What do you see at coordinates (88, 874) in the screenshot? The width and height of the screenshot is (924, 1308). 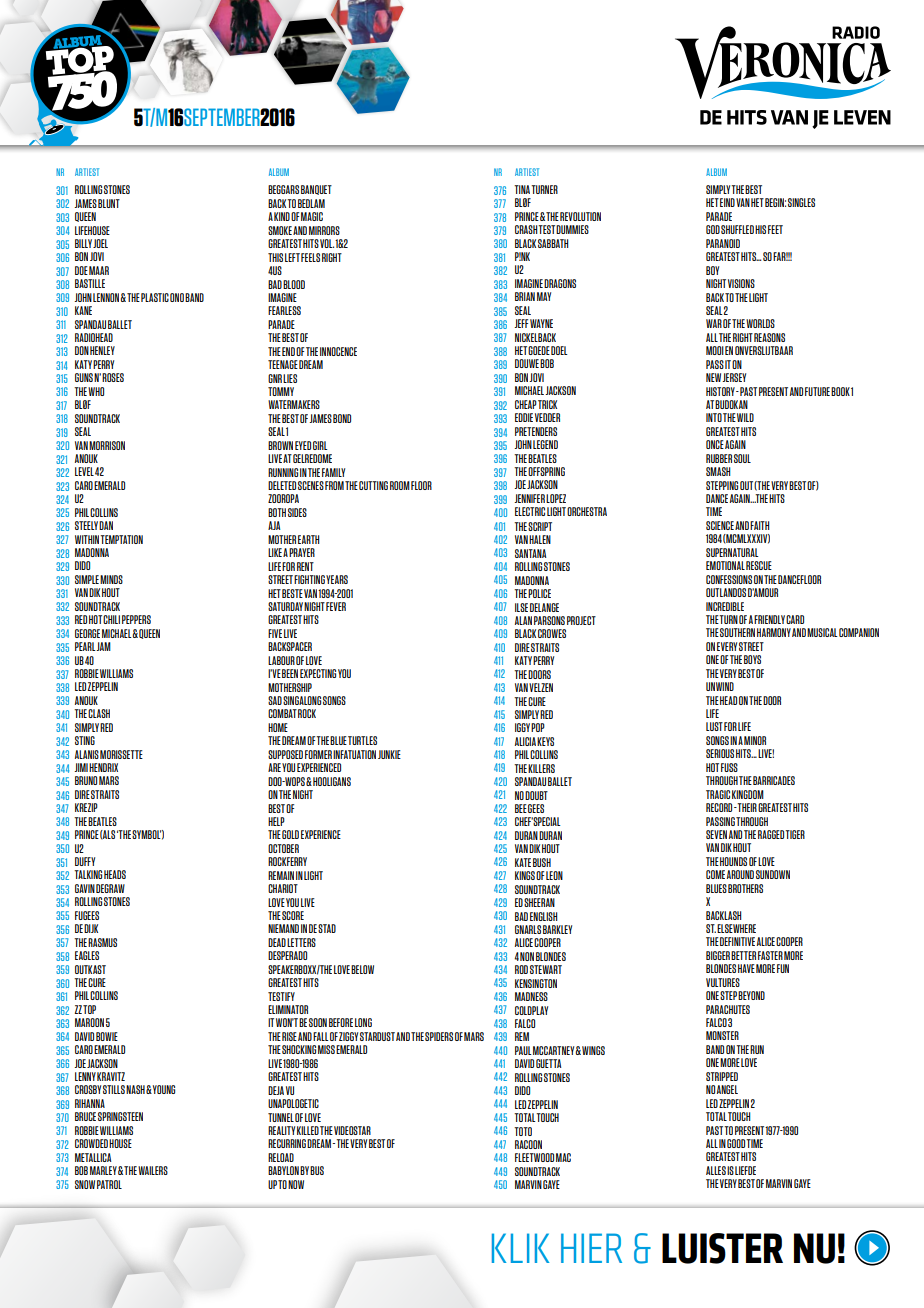 I see `TALKING` at bounding box center [88, 874].
